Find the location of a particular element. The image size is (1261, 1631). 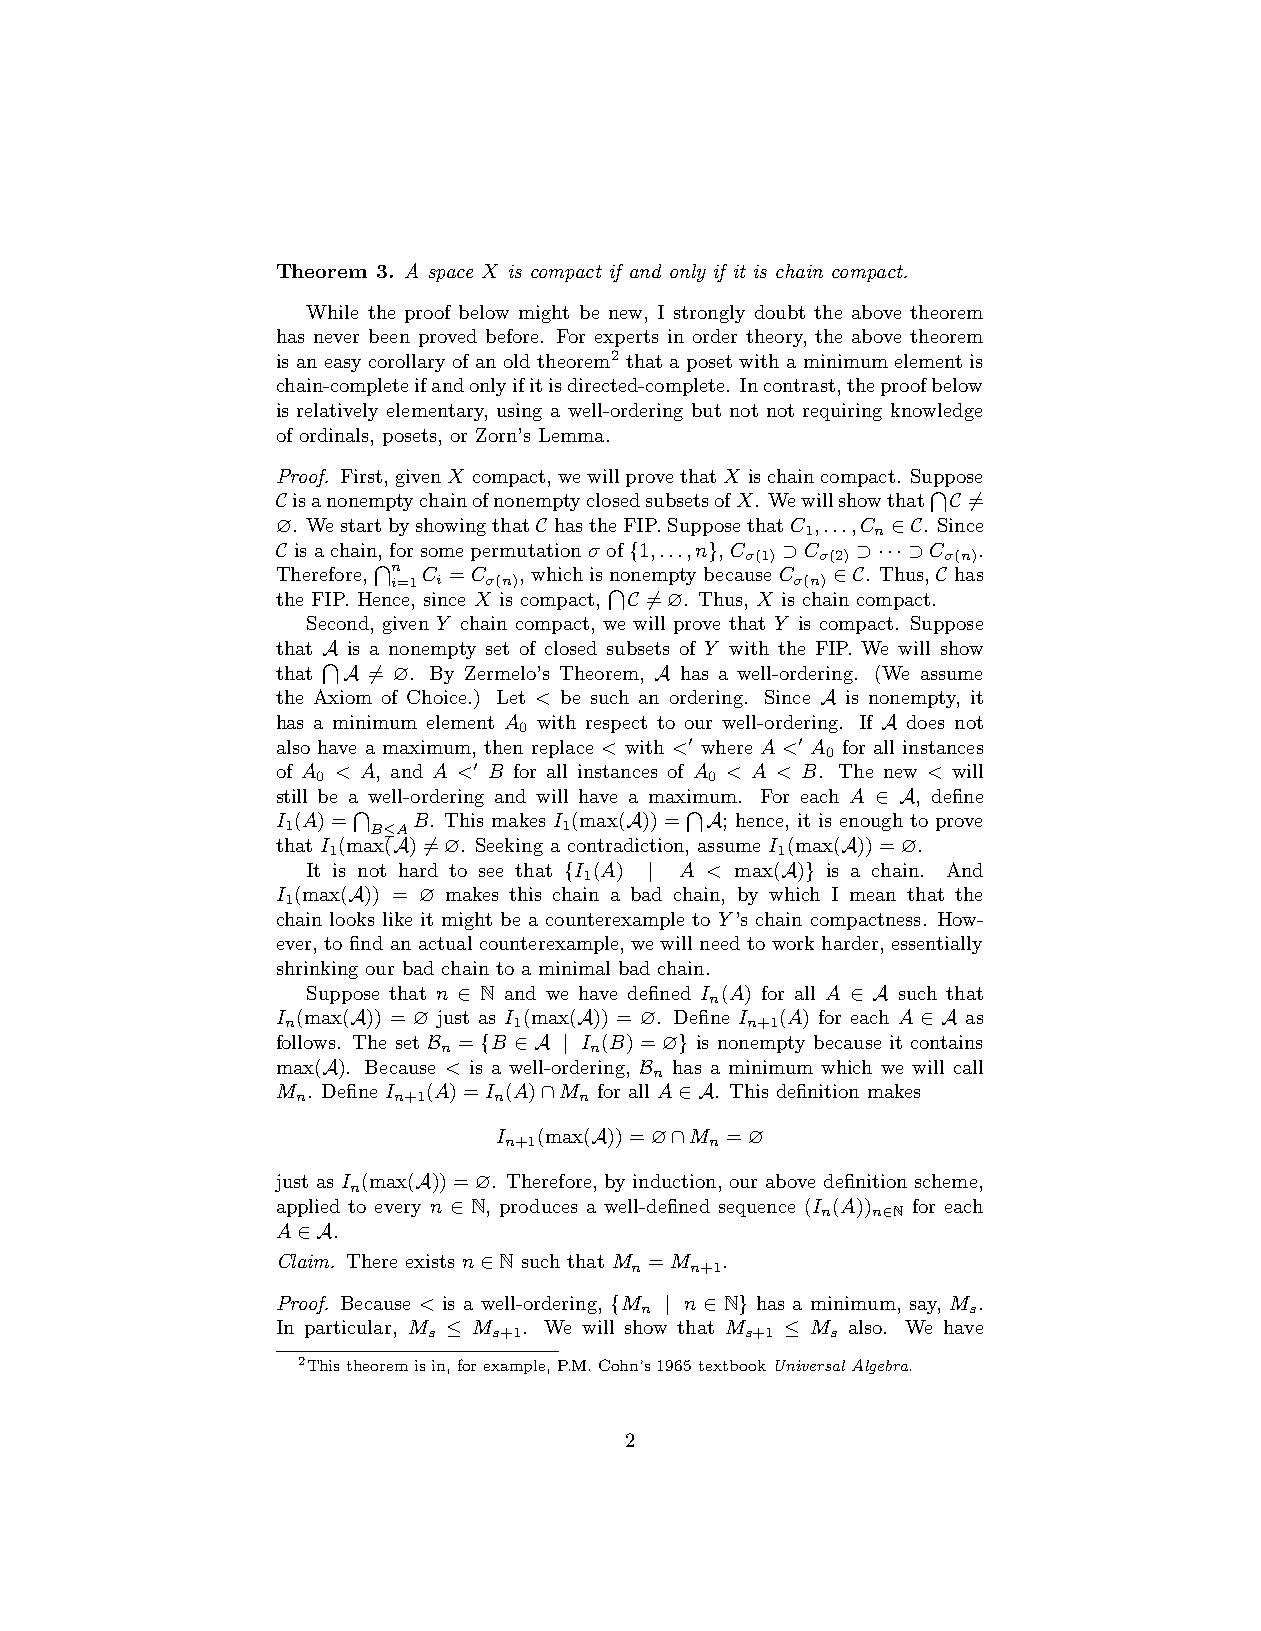

minimal is located at coordinates (574, 968).
